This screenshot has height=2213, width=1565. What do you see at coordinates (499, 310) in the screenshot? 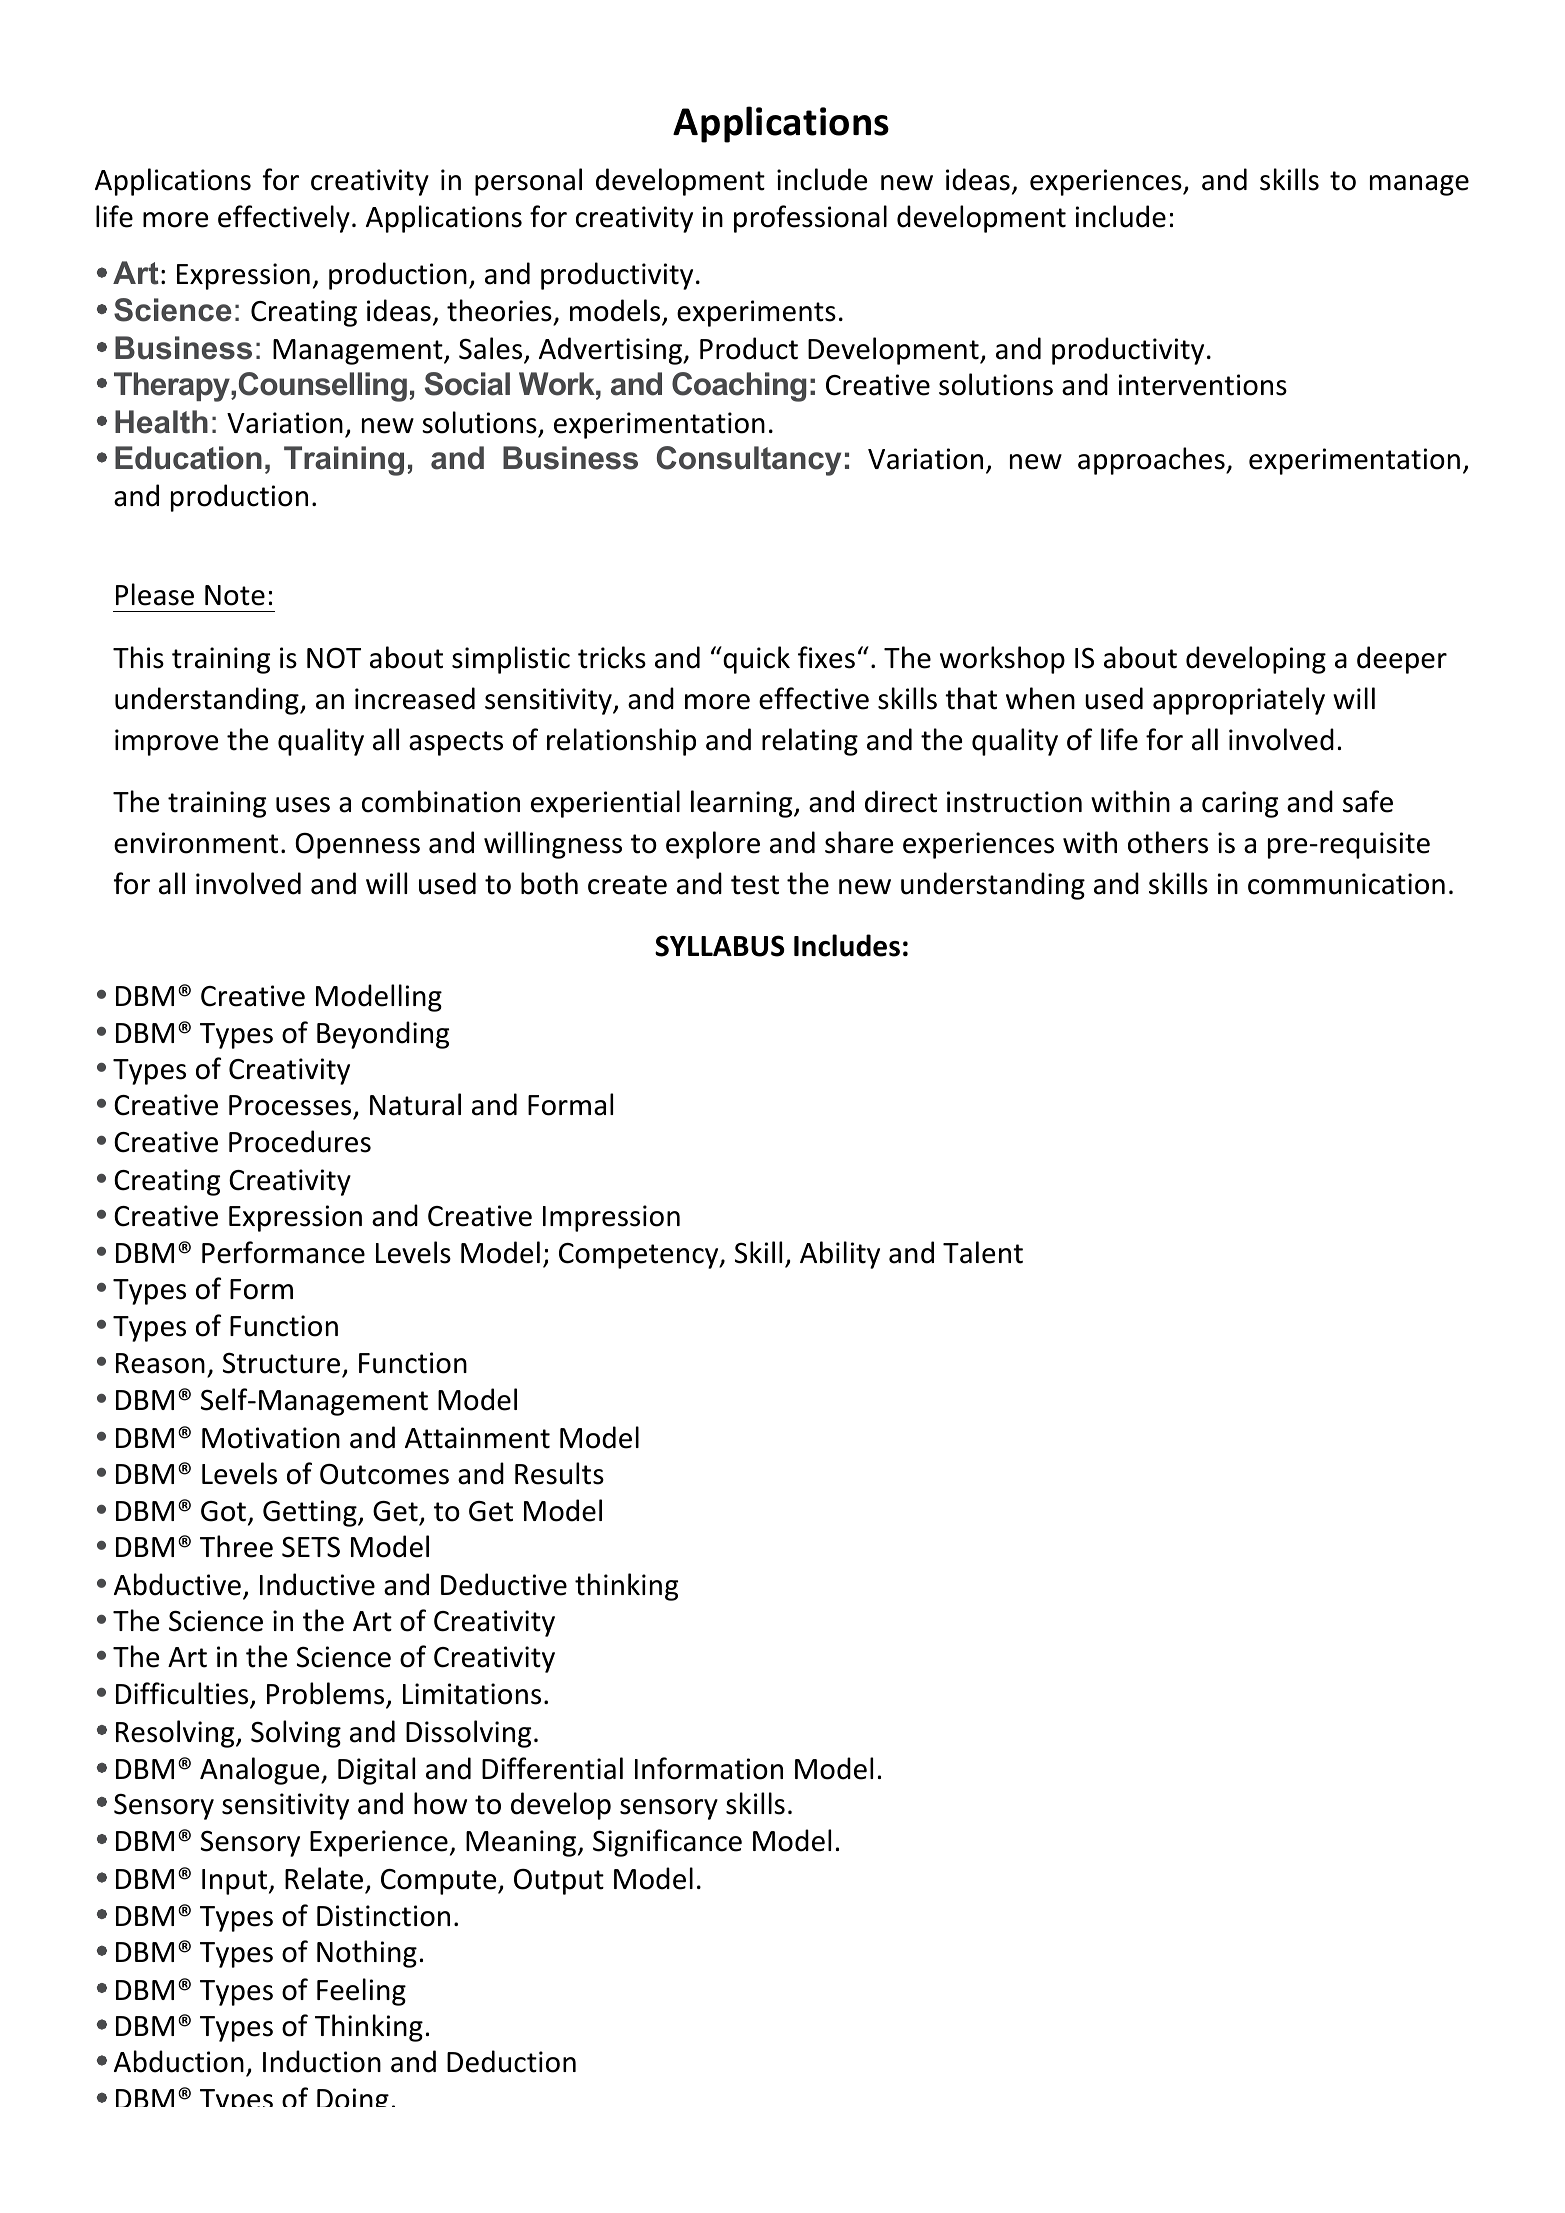
I see `theories` at bounding box center [499, 310].
